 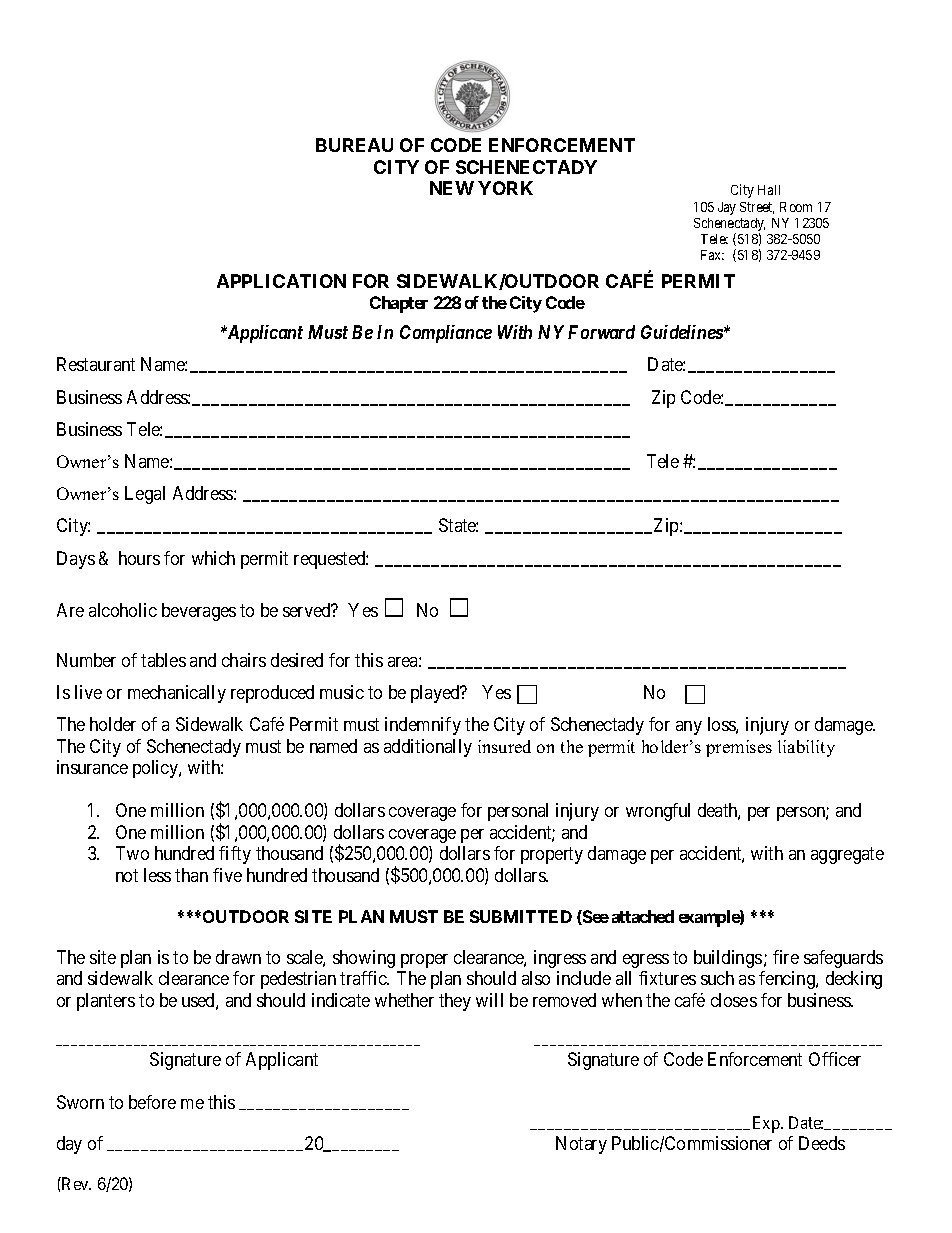 I want to click on less, so click(x=157, y=875).
